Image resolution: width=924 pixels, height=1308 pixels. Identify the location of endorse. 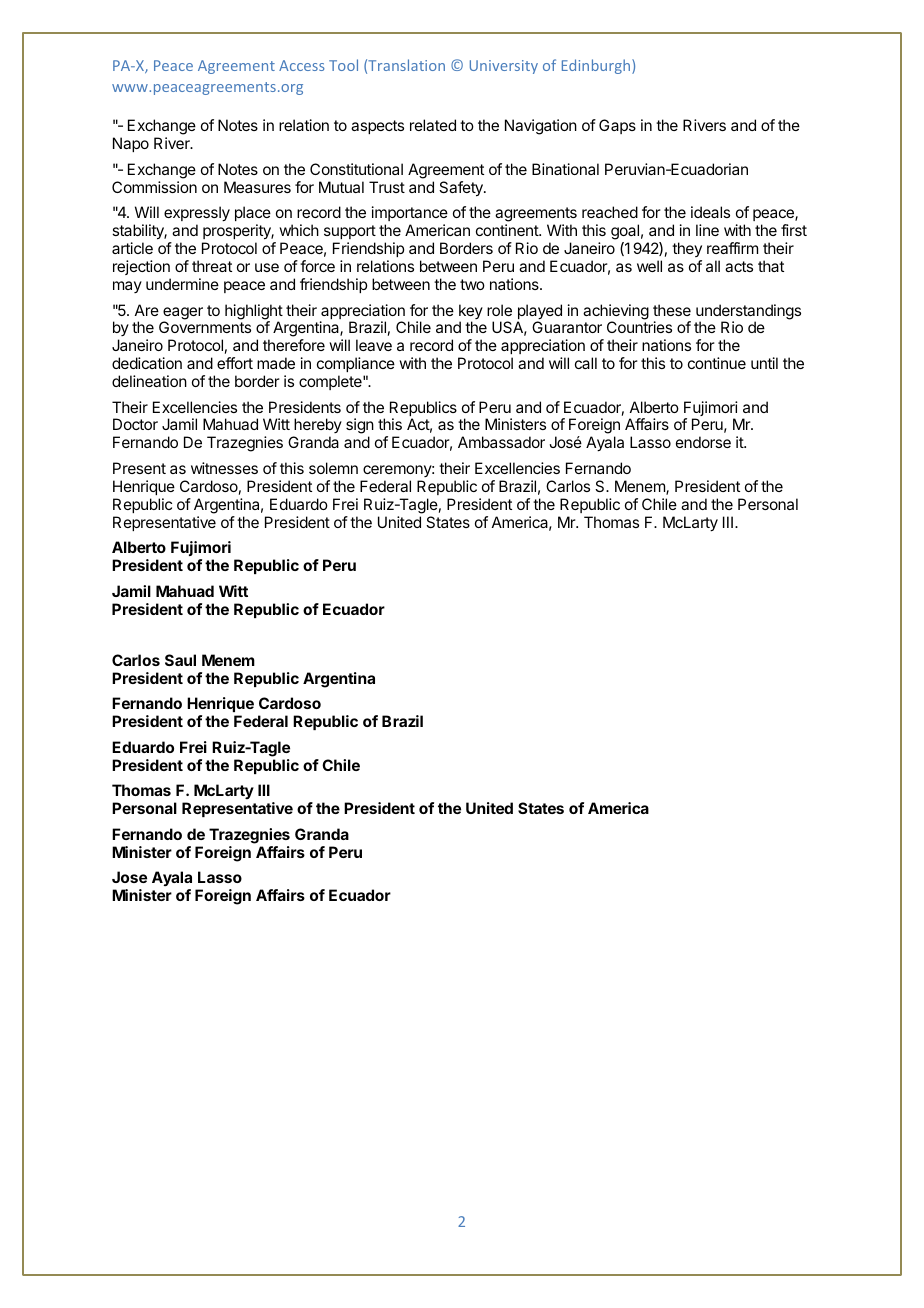
(703, 442).
